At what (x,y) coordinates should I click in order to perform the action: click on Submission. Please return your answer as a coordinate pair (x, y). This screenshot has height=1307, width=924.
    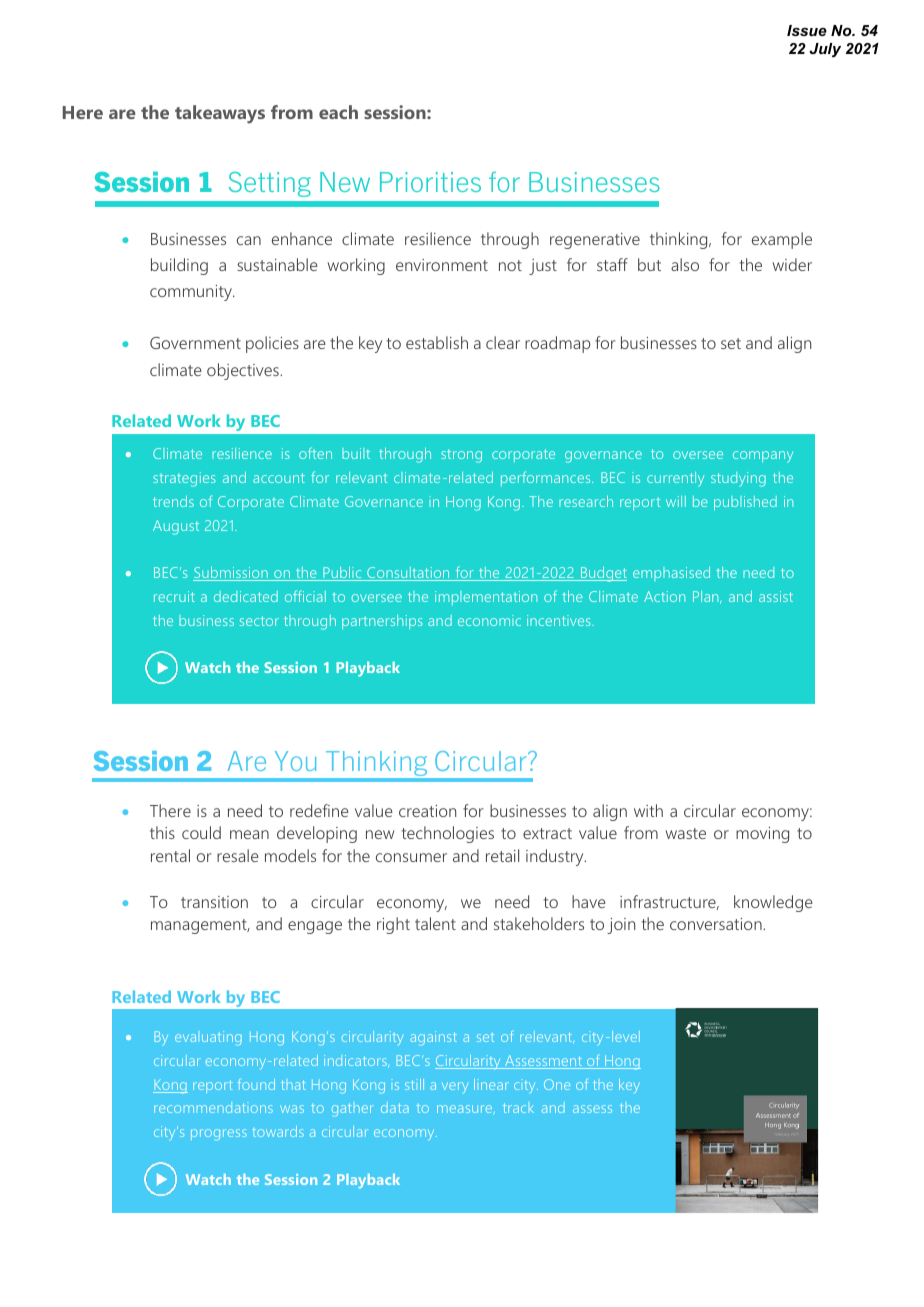
    Looking at the image, I should click on (231, 574).
